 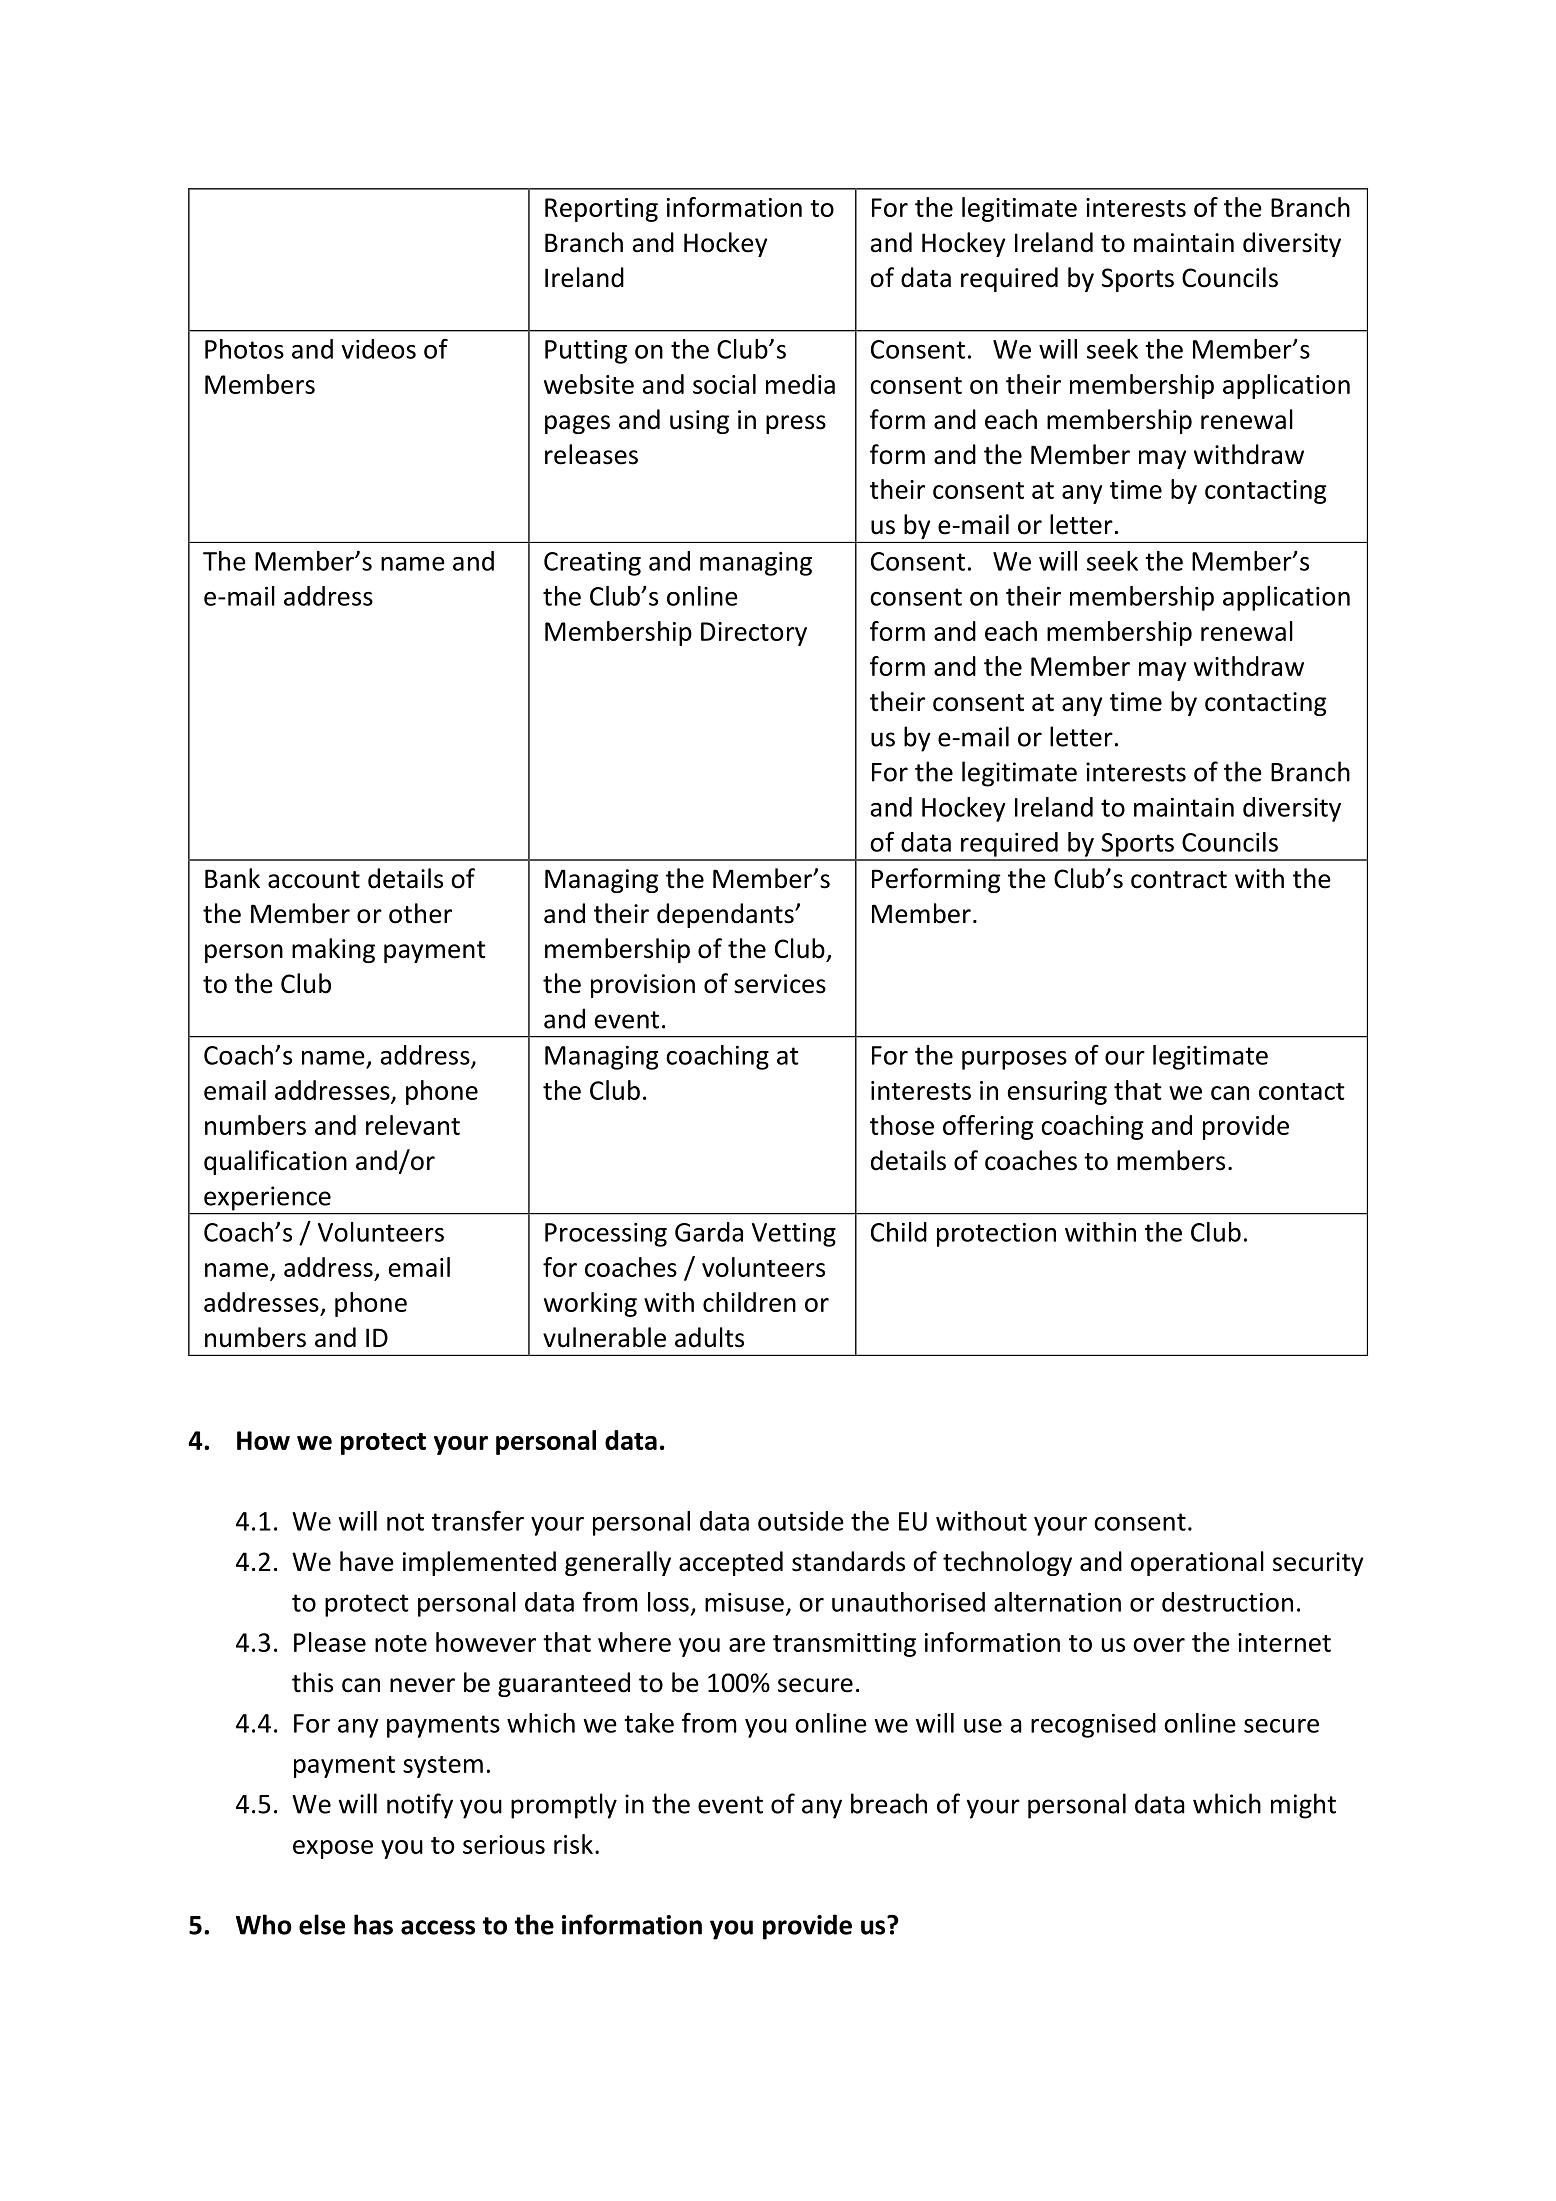 I want to click on expose, so click(x=333, y=1849).
